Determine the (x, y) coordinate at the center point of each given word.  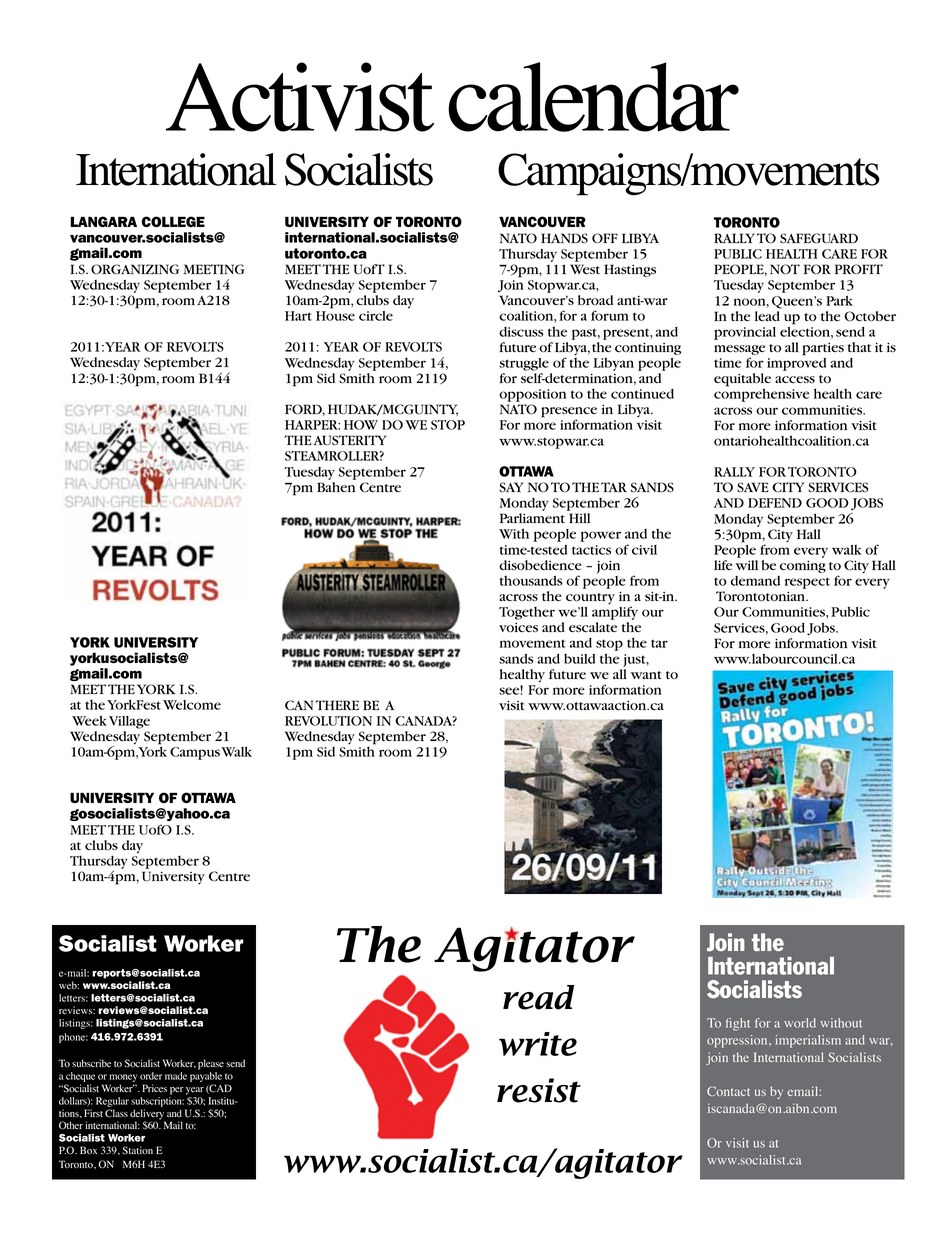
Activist (300, 97)
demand (755, 581)
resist (539, 1090)
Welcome (192, 705)
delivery (147, 1115)
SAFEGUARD (819, 238)
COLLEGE (173, 221)
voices (518, 628)
